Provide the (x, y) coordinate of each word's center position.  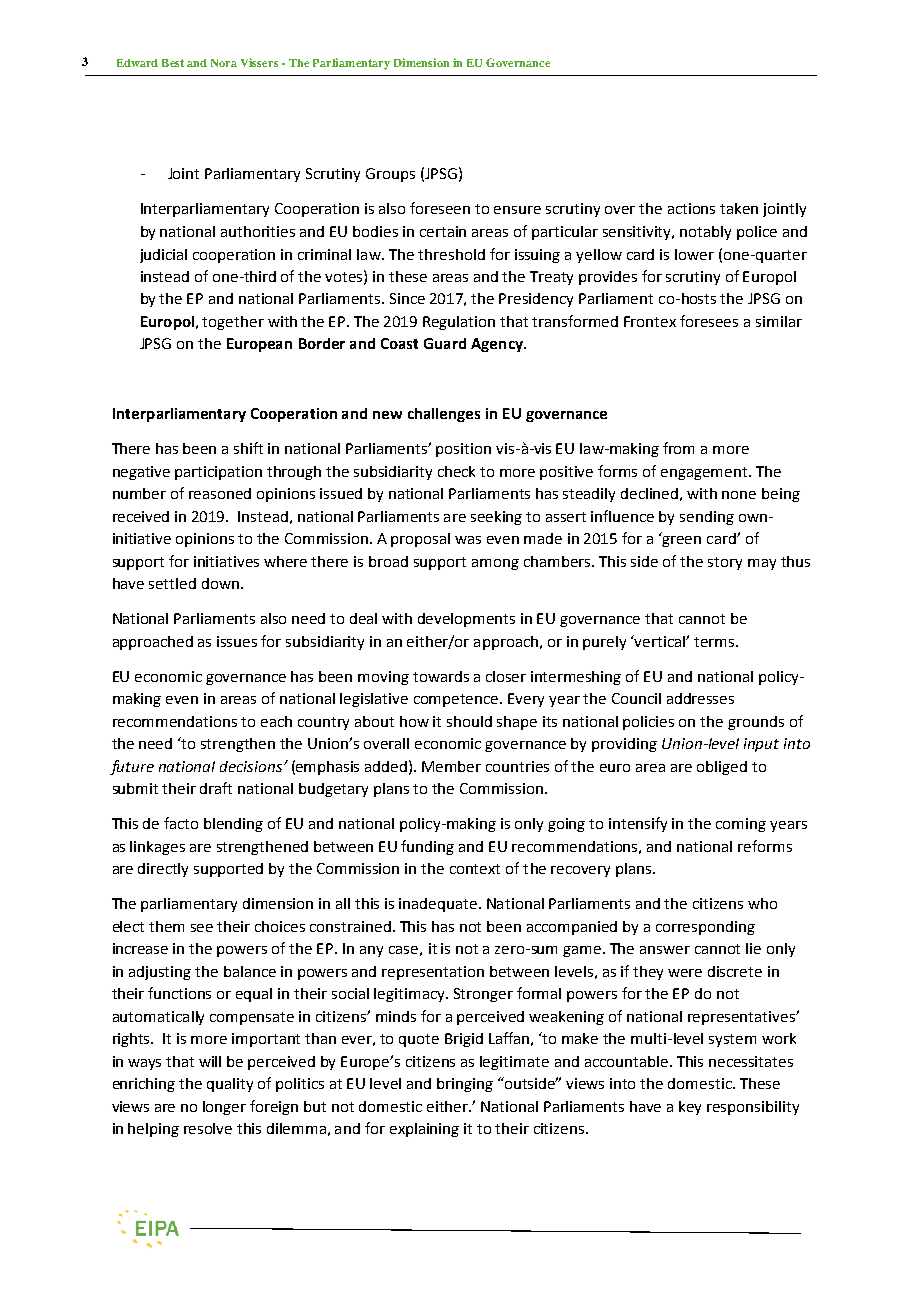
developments (466, 620)
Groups (390, 175)
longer (224, 1108)
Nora (224, 63)
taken (739, 208)
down (220, 583)
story (725, 563)
